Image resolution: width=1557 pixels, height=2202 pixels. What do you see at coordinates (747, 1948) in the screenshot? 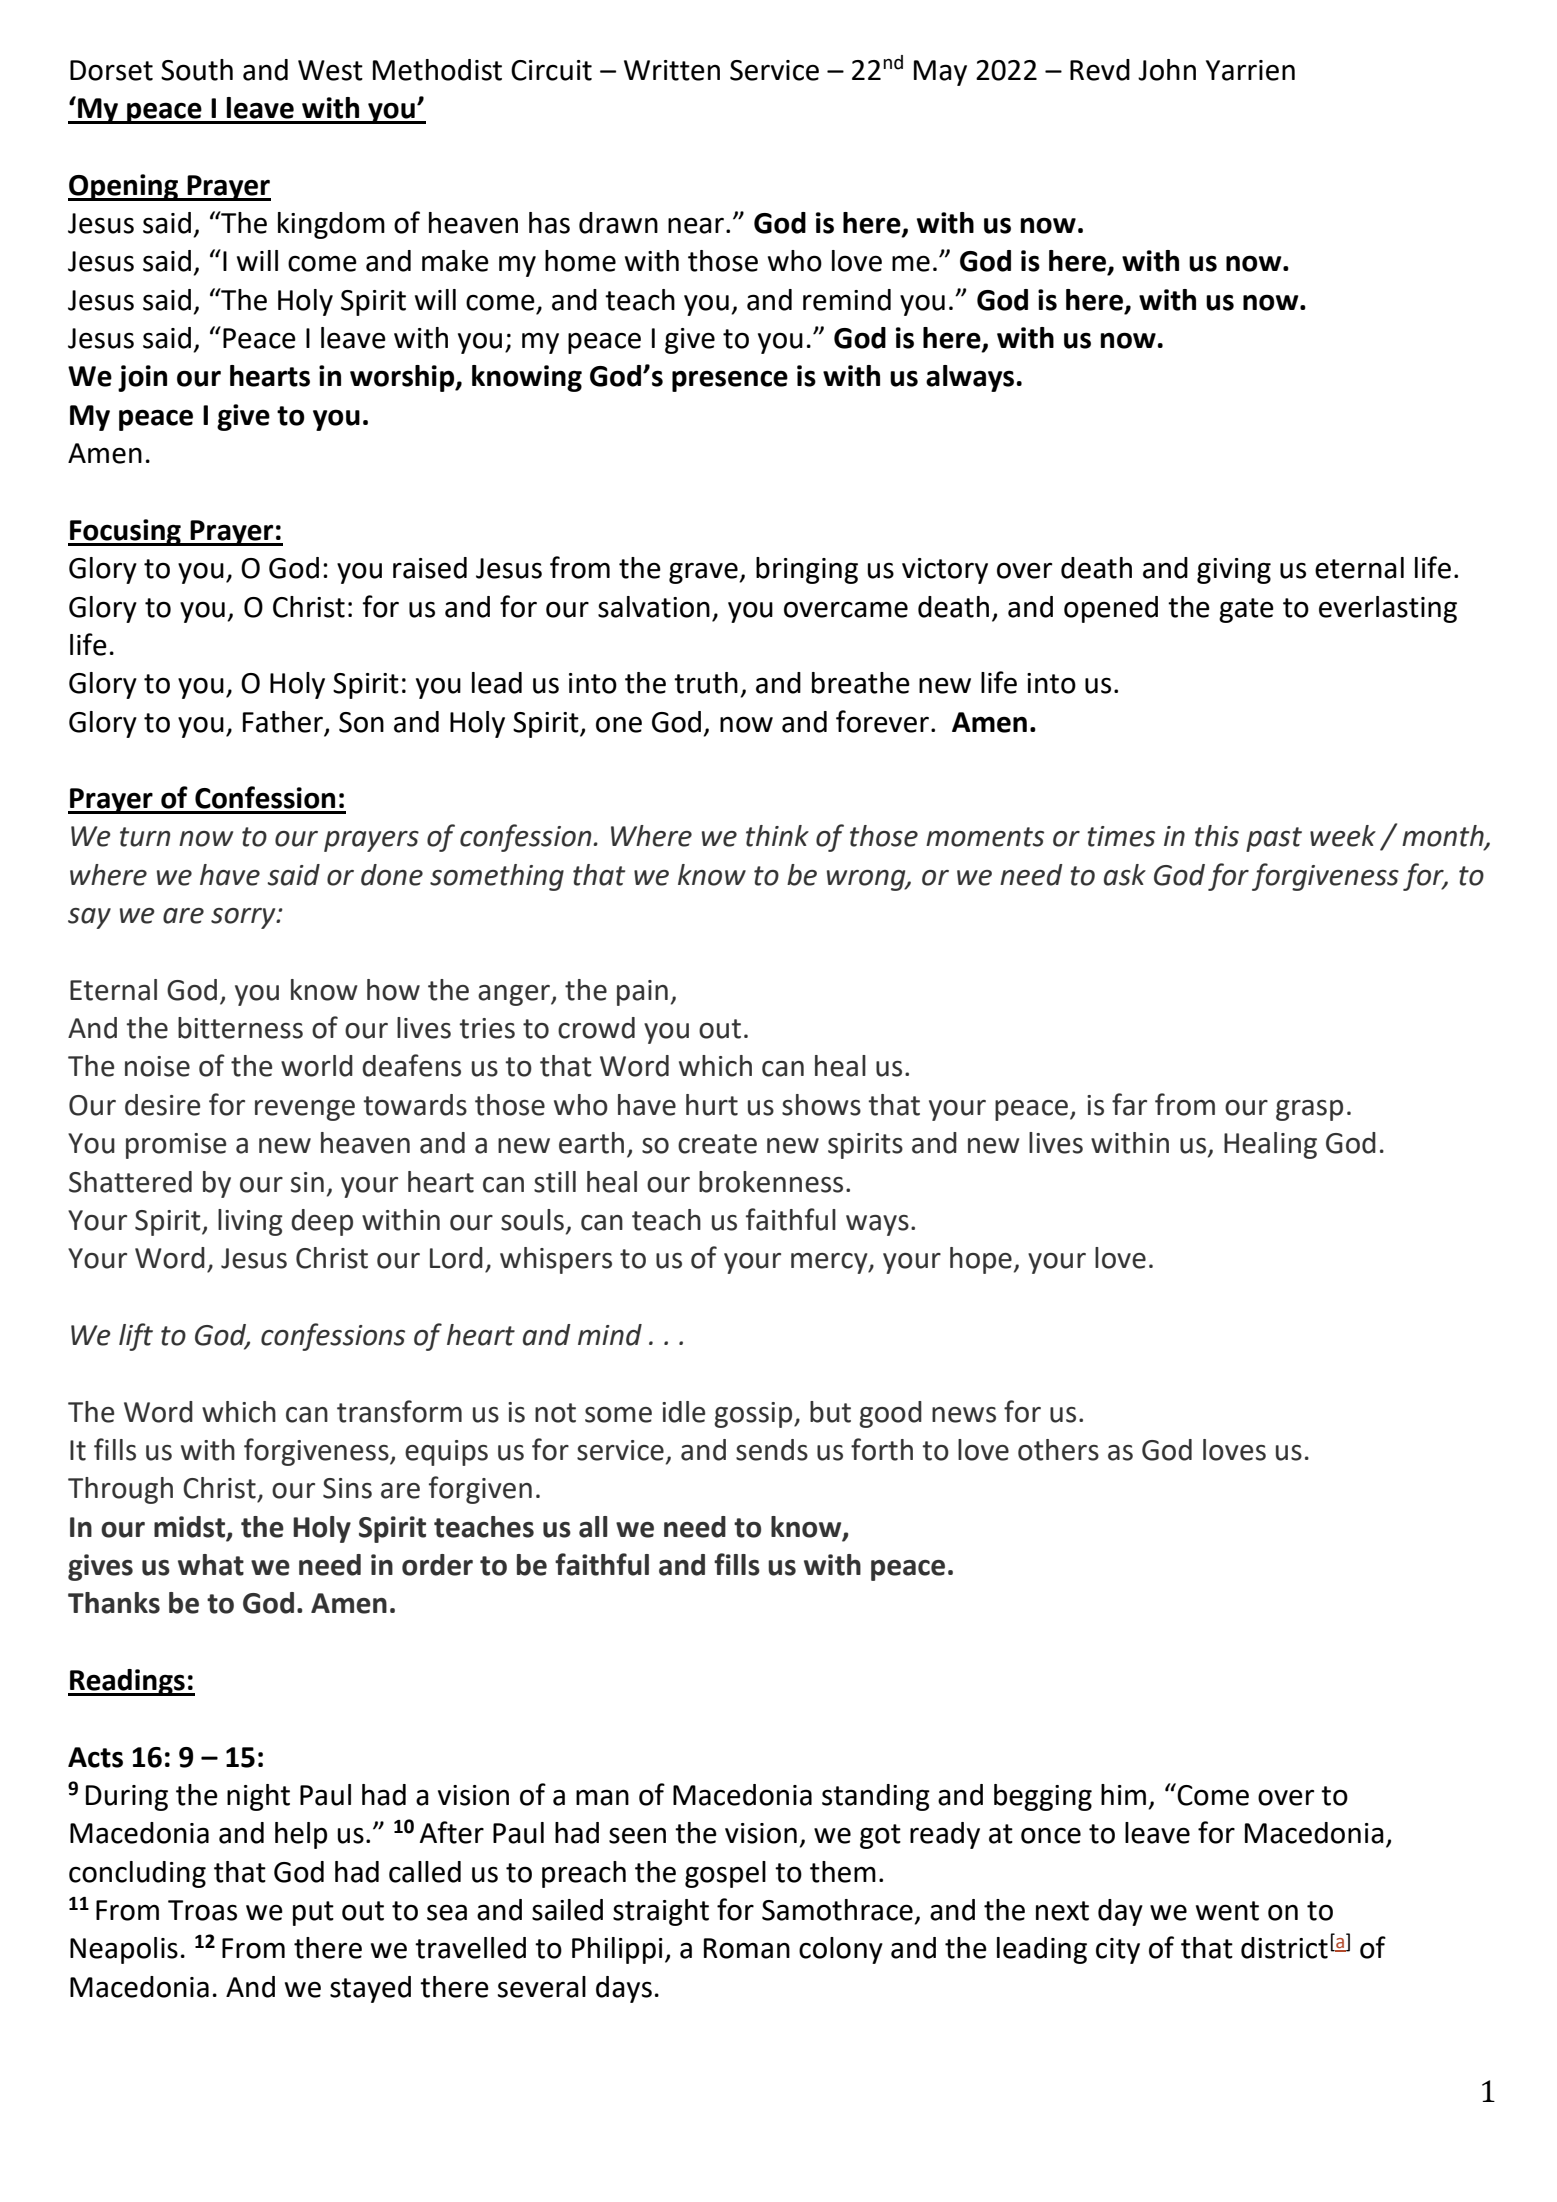
I see `Roman` at bounding box center [747, 1948].
